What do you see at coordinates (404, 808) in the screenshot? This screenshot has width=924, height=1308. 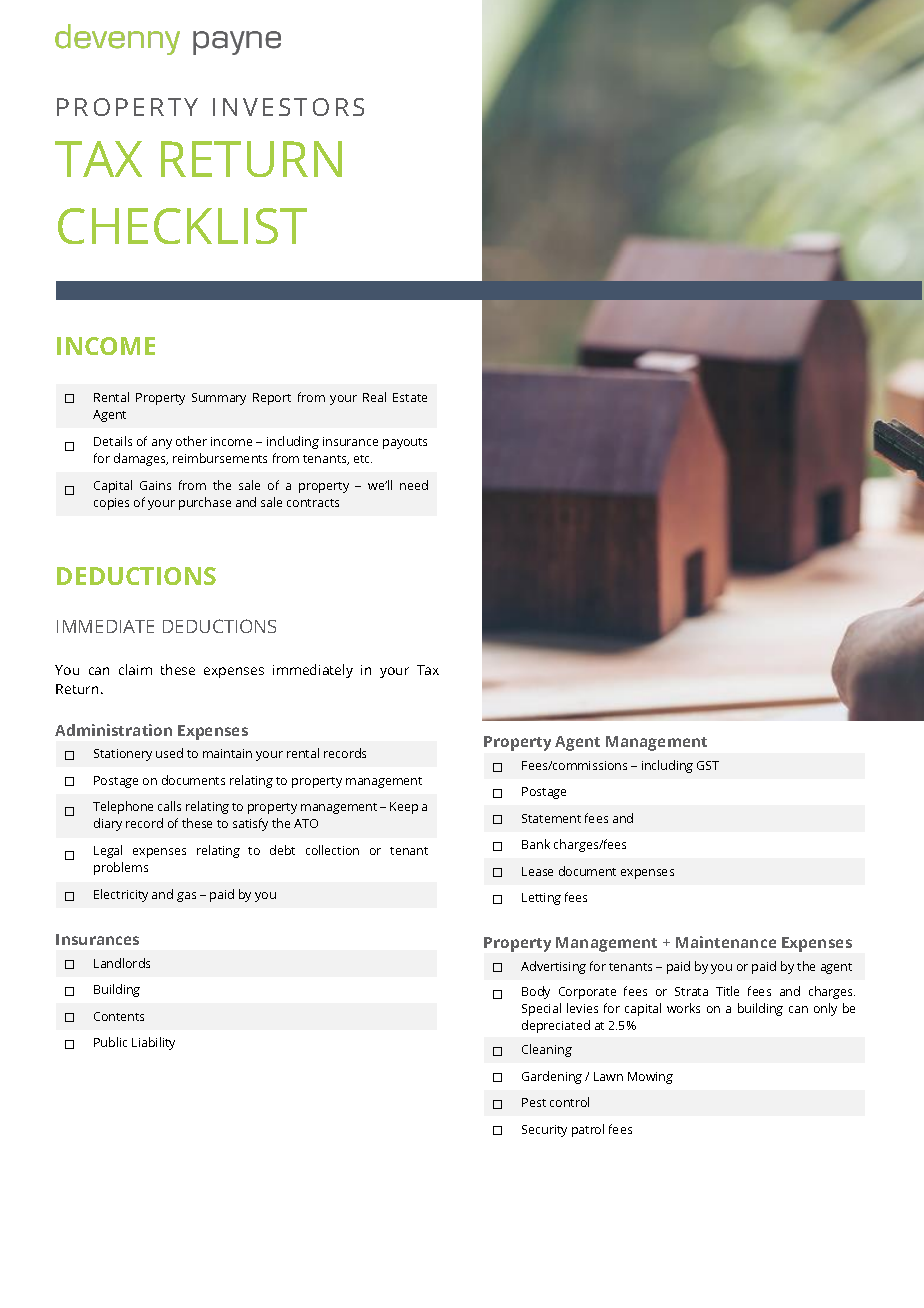 I see `Keep` at bounding box center [404, 808].
